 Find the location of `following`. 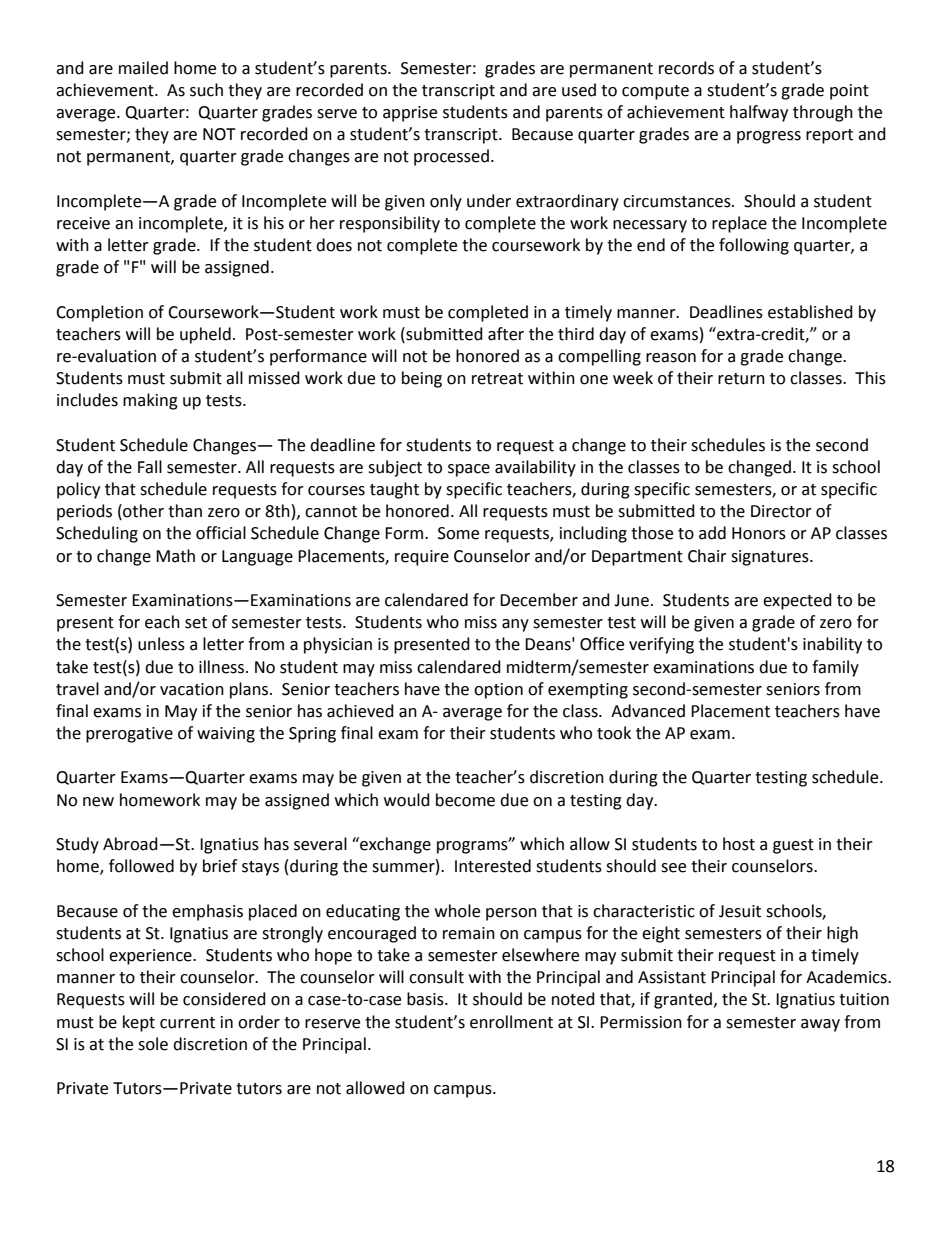

following is located at coordinates (754, 246).
